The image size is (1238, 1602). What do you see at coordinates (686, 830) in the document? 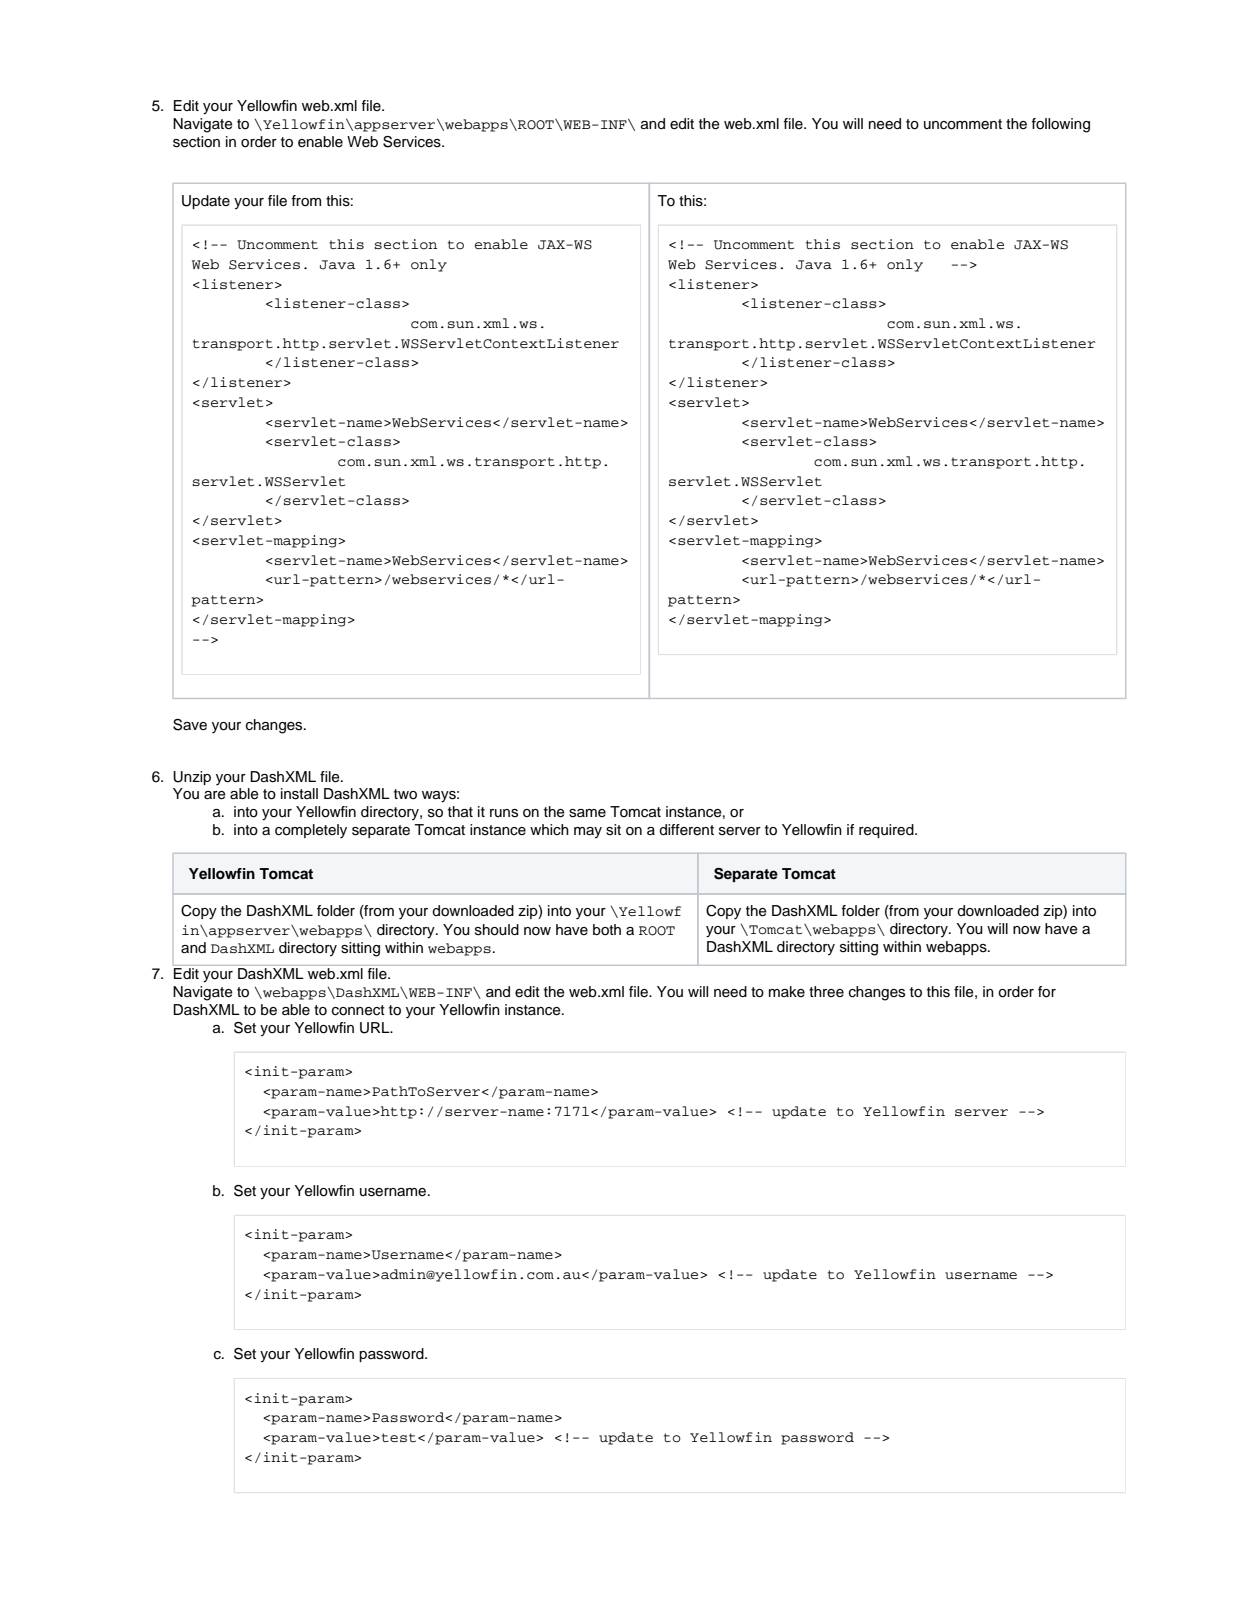
I see `different` at bounding box center [686, 830].
